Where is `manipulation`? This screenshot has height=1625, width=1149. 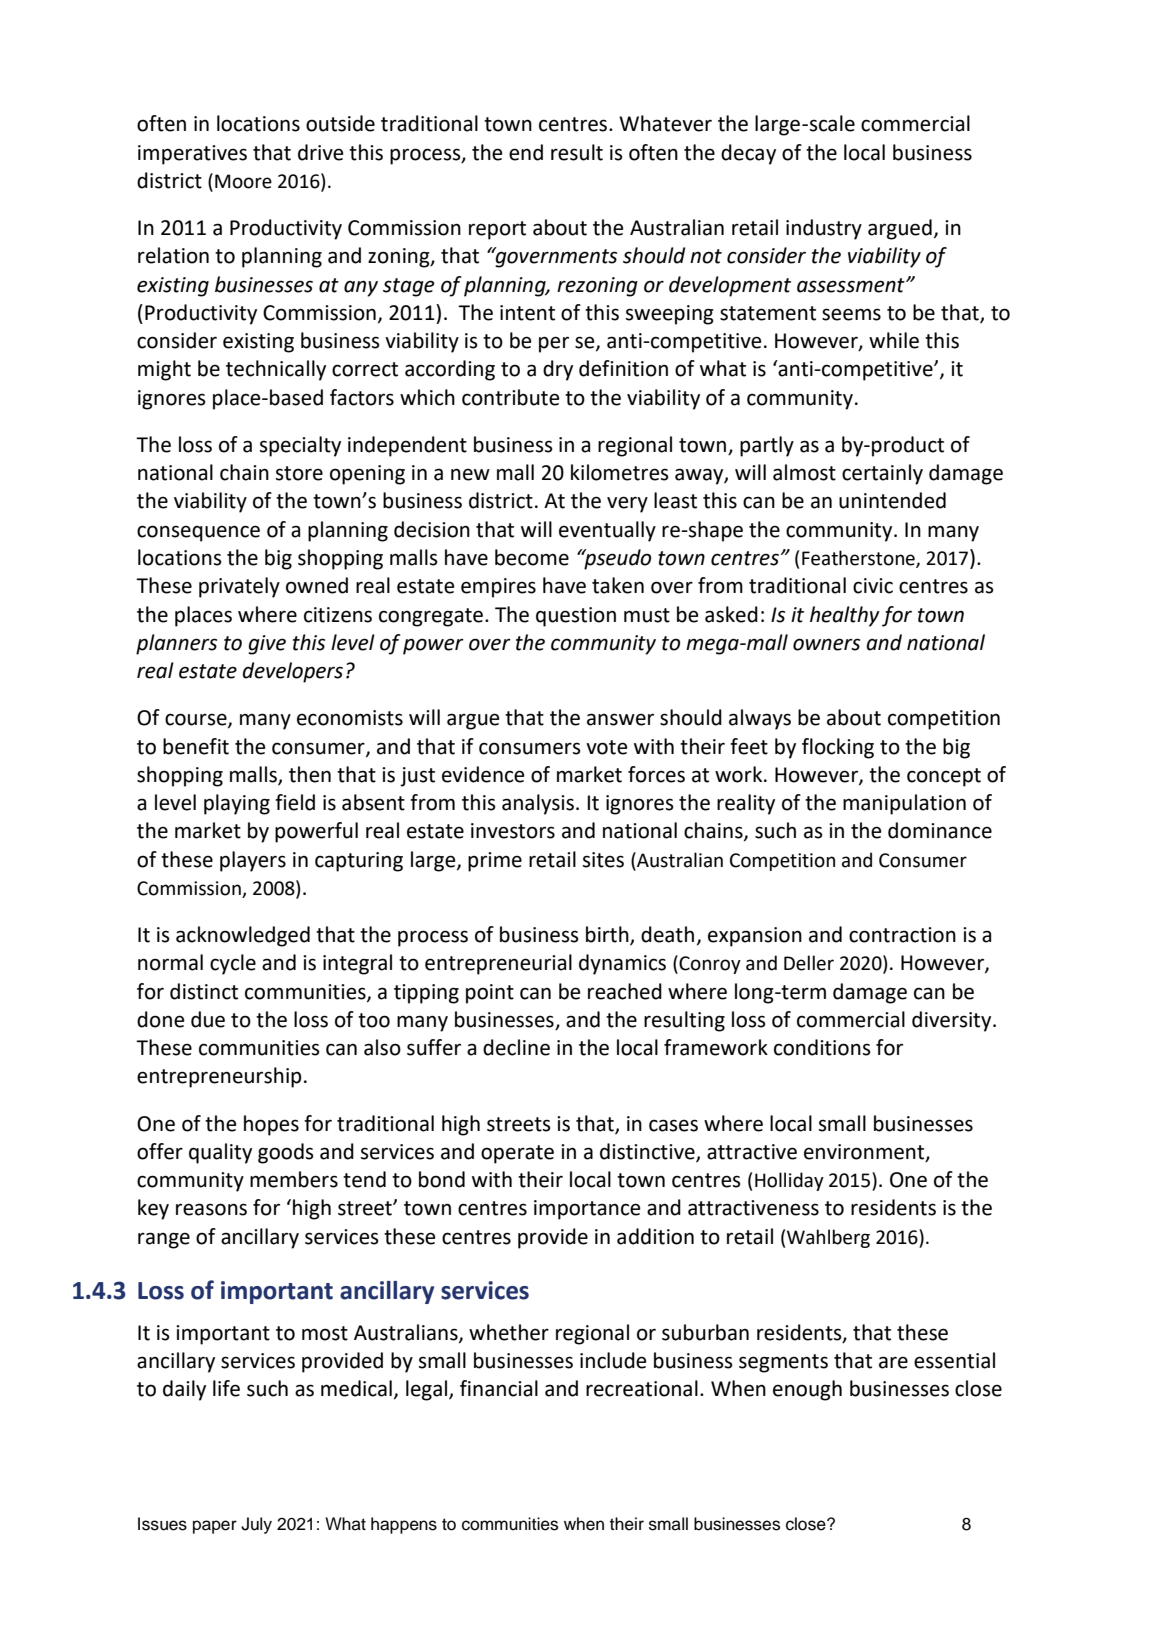
manipulation is located at coordinates (904, 804).
